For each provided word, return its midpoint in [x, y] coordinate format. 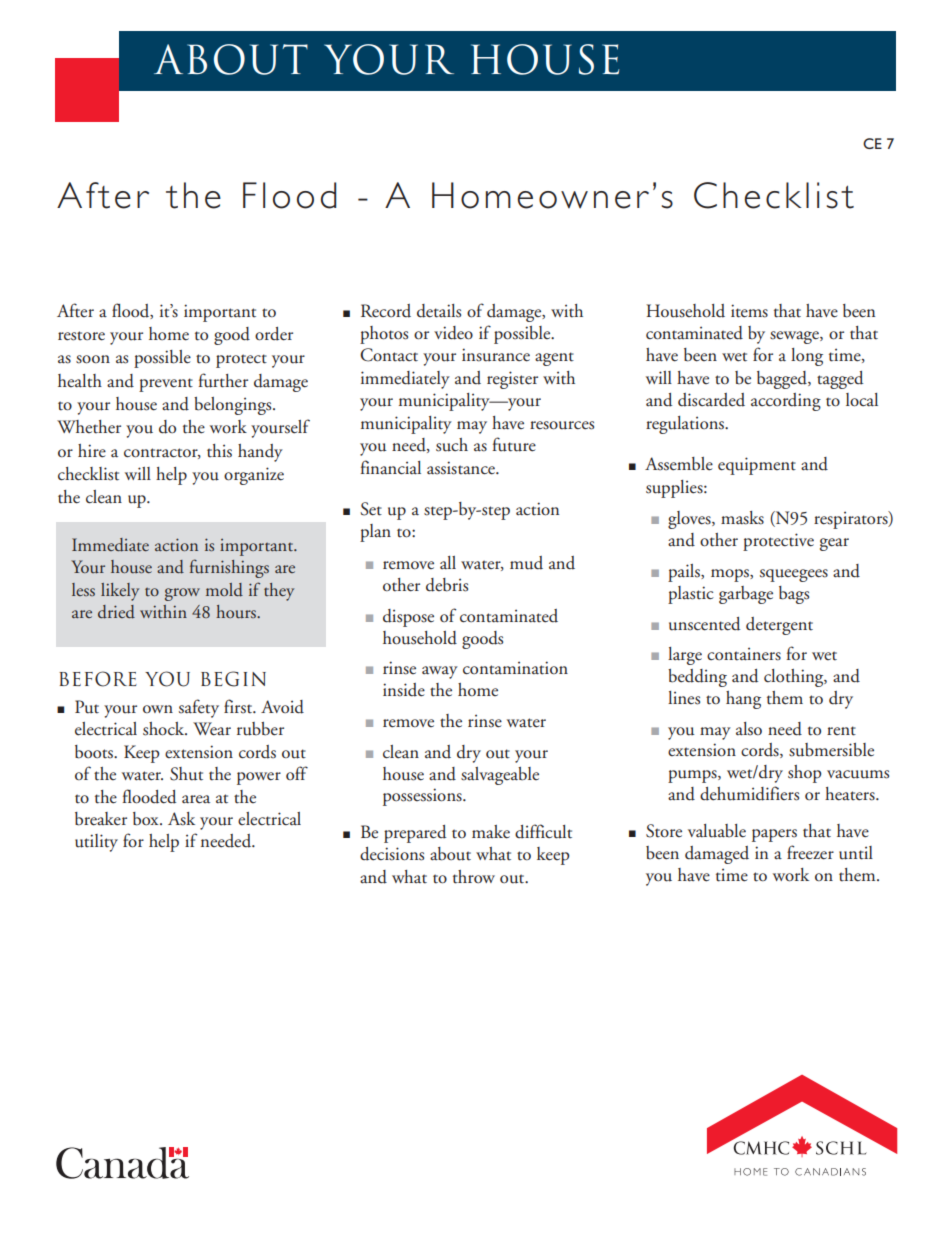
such [452, 445]
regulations [686, 425]
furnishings [229, 568]
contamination [515, 668]
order [274, 334]
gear [834, 544]
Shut [186, 774]
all [448, 562]
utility [96, 843]
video [453, 333]
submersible [831, 750]
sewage [795, 337]
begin [233, 679]
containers [744, 654]
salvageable [500, 776]
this [219, 451]
